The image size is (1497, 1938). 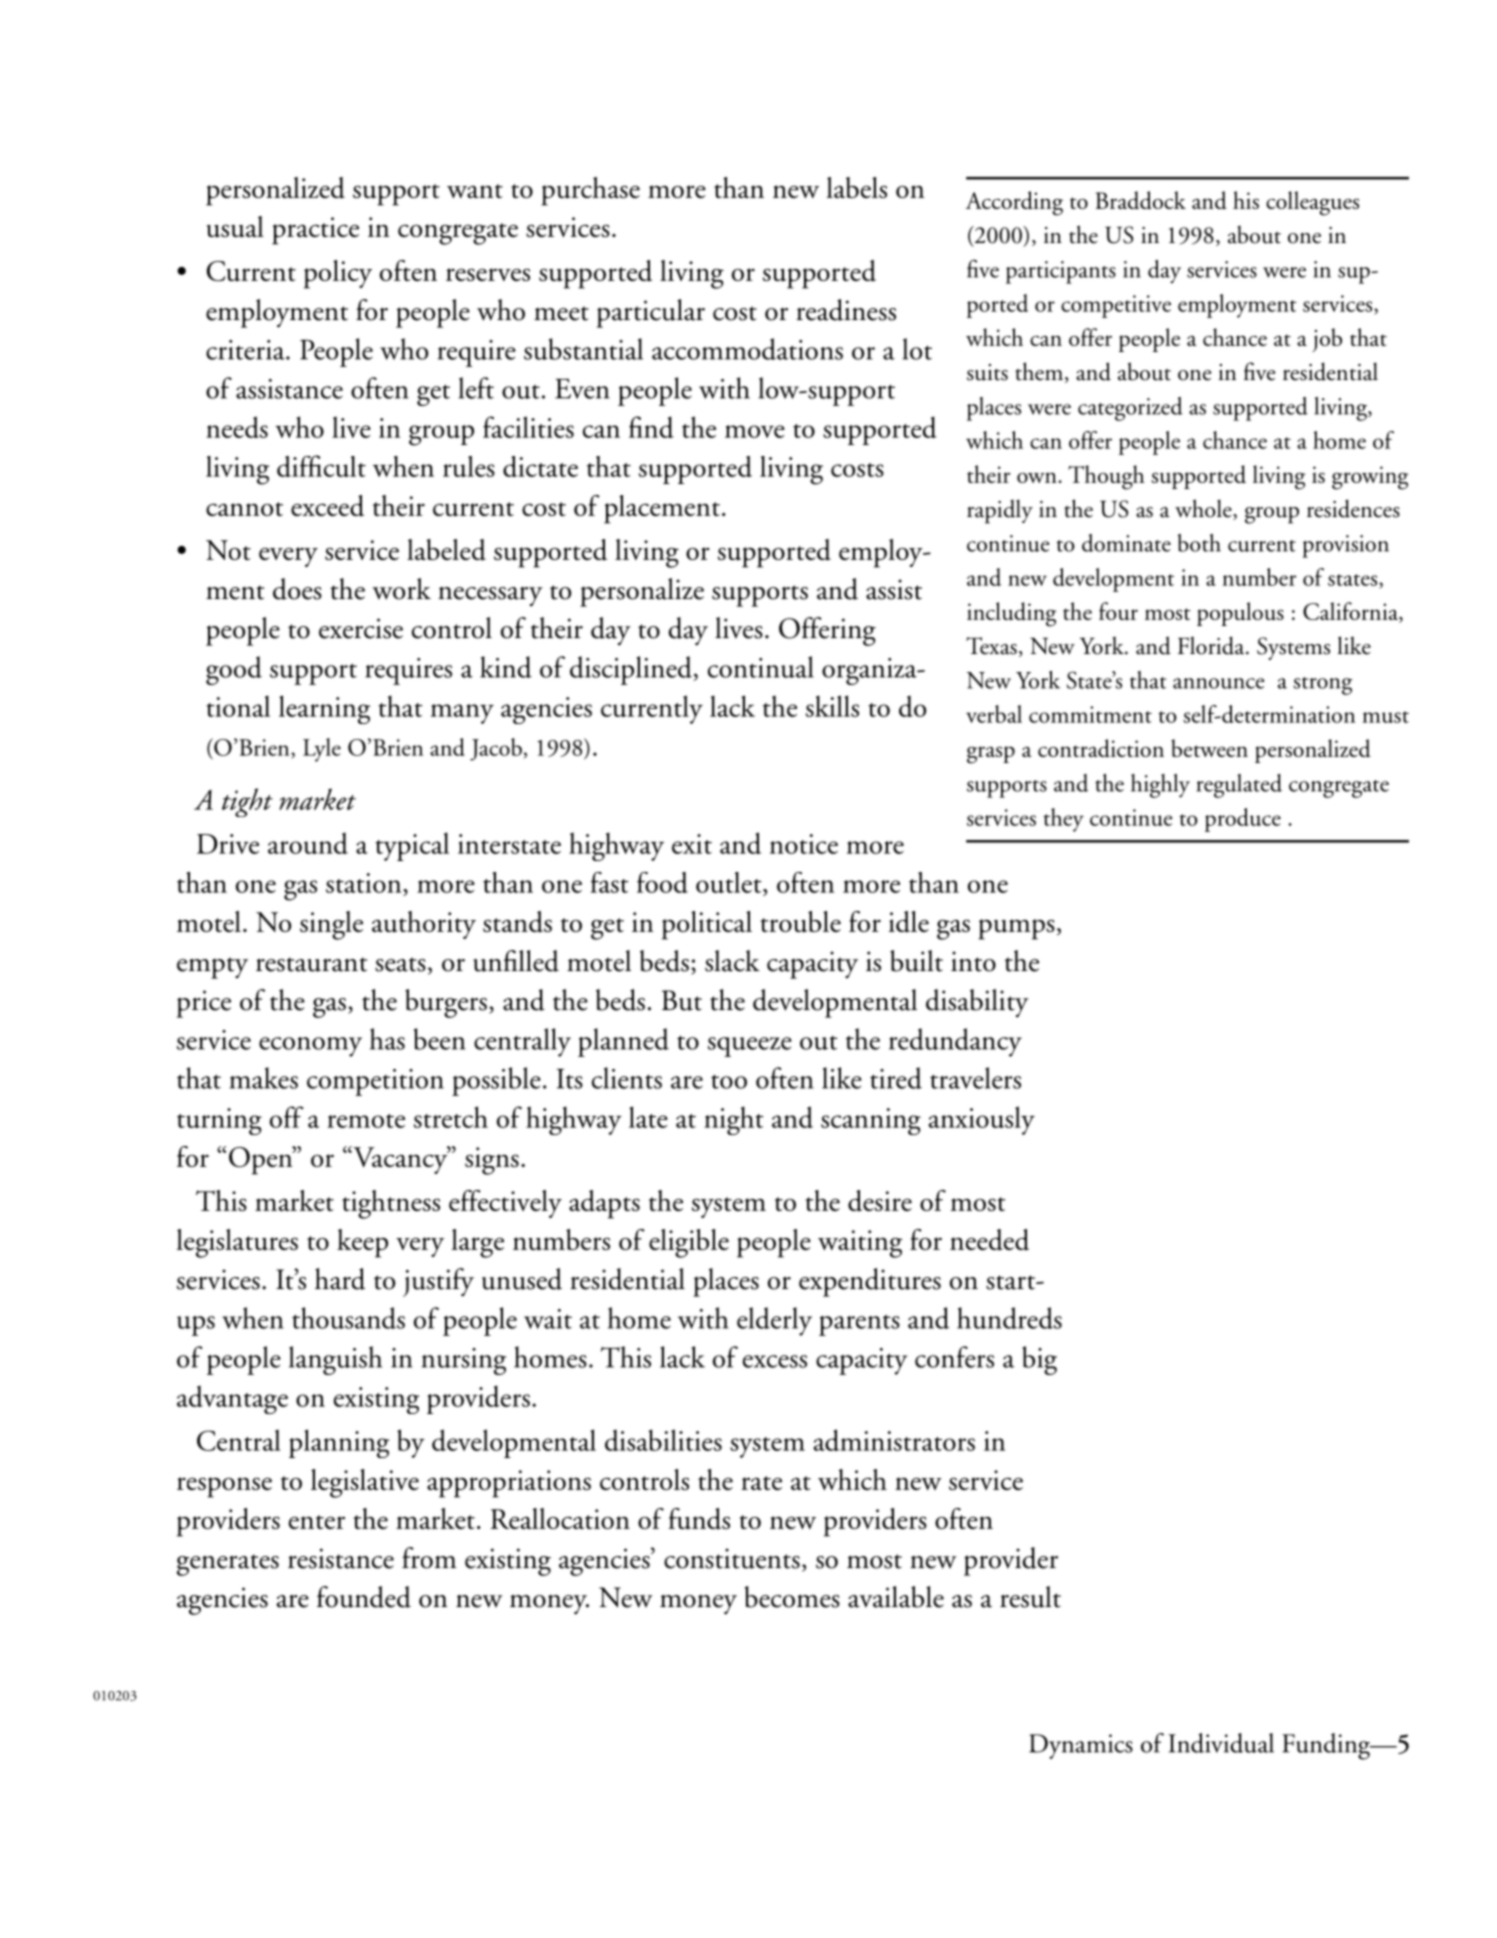 I want to click on produce, so click(x=1243, y=820).
